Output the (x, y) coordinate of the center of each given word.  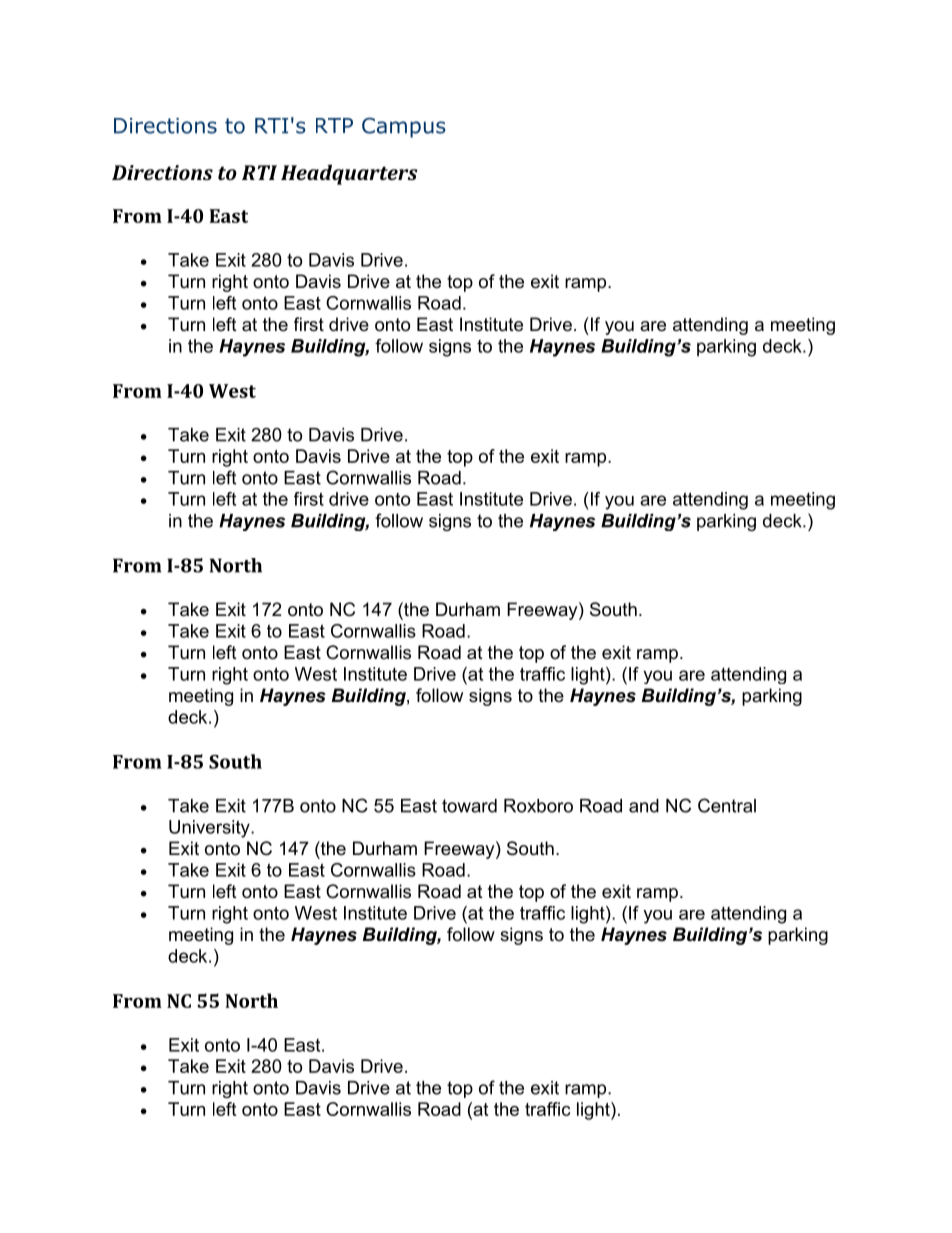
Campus (404, 127)
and (644, 806)
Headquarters (349, 174)
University (210, 829)
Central (727, 805)
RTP (334, 125)
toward (469, 806)
